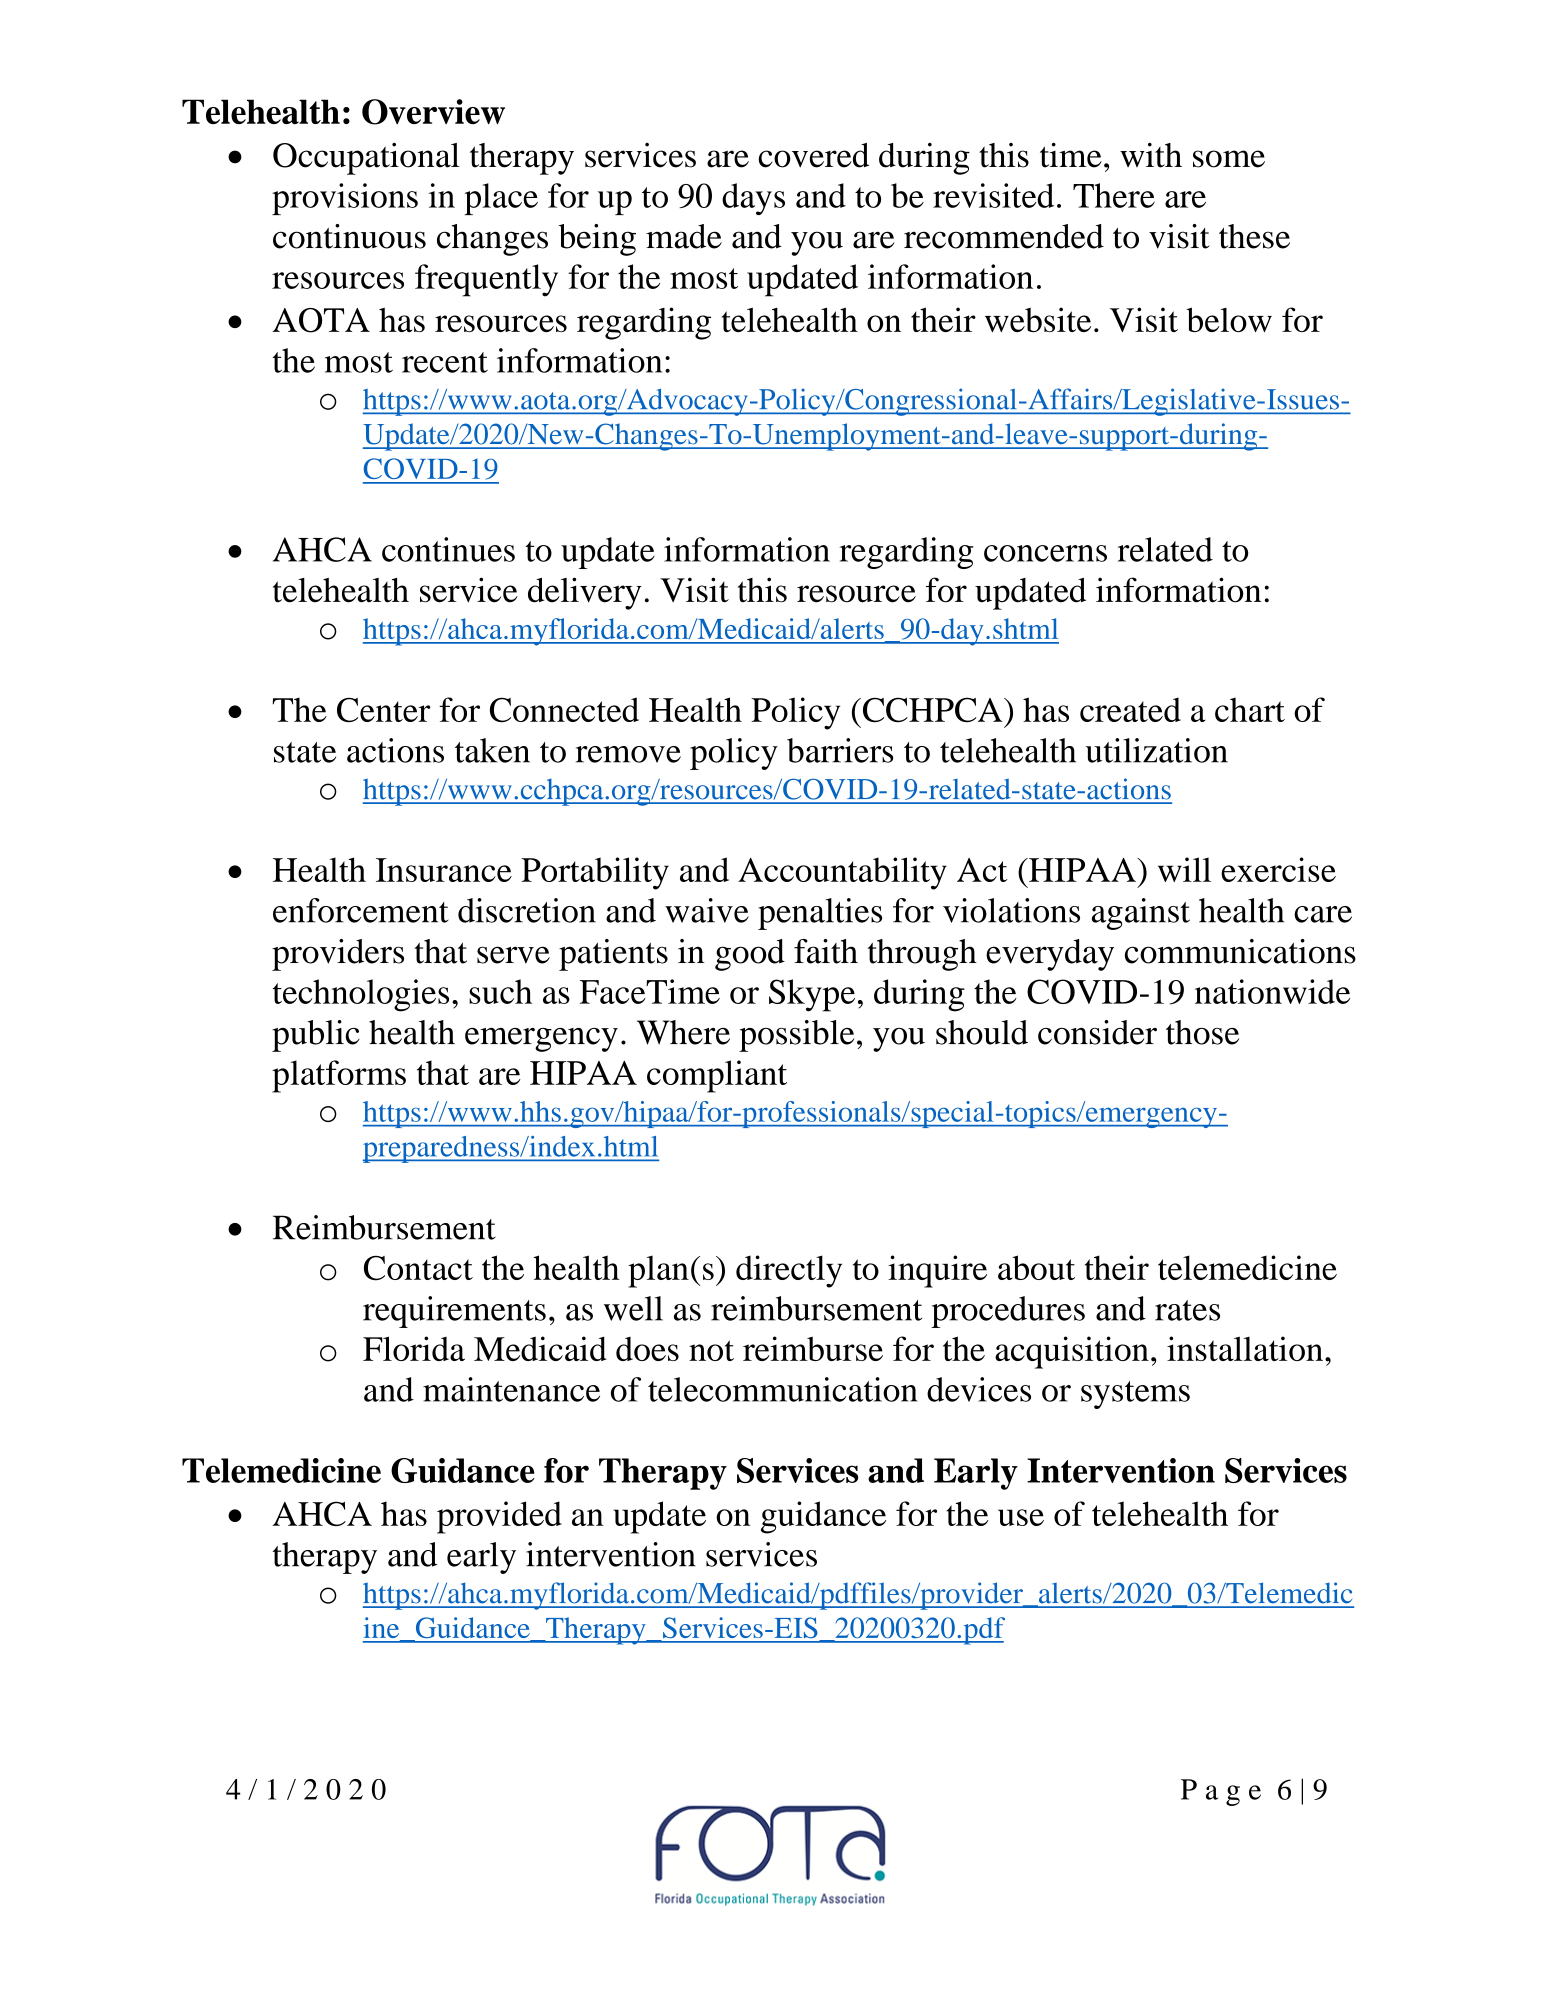 The image size is (1542, 1996). I want to click on those, so click(1202, 1032).
